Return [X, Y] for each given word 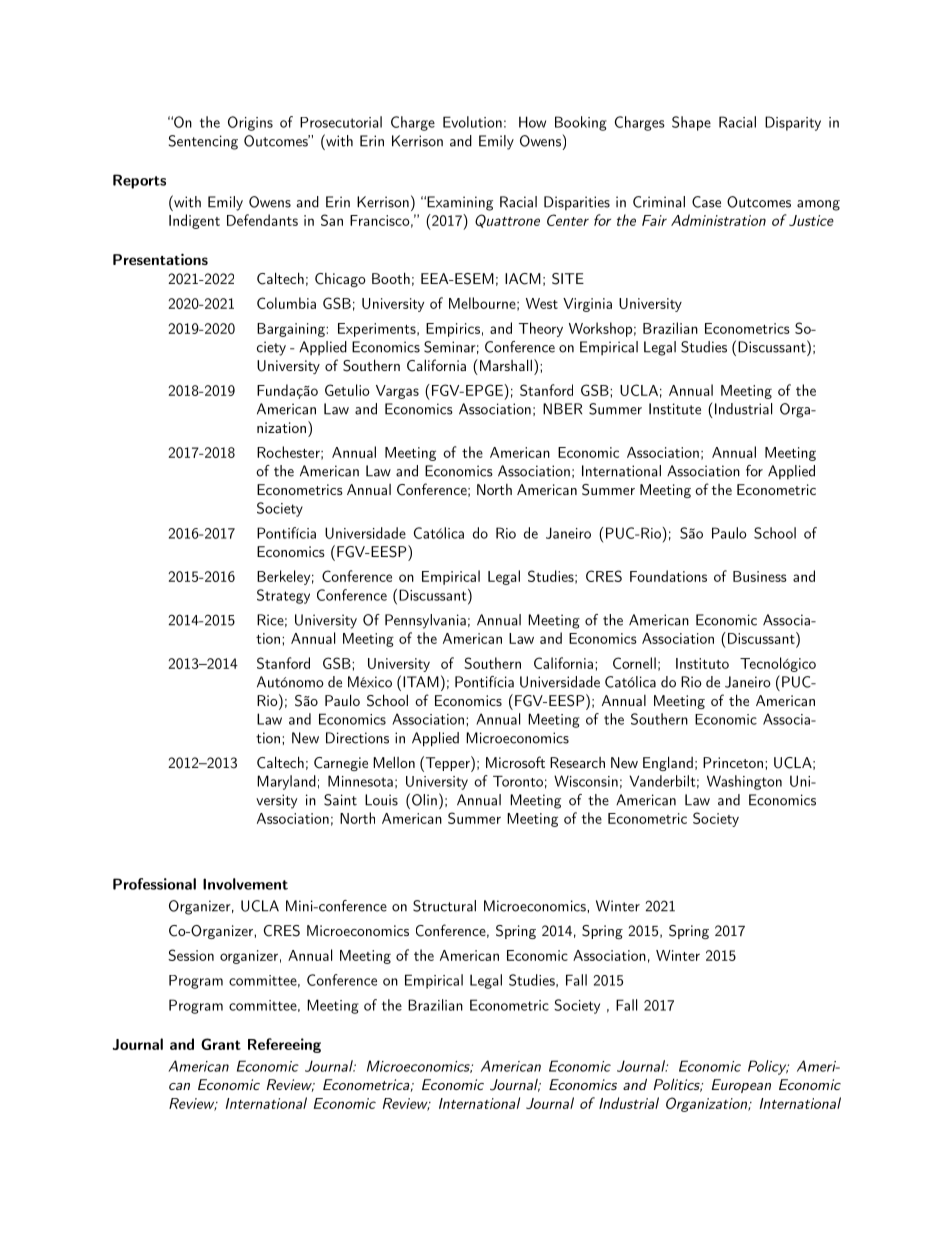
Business [760, 576]
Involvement [245, 884]
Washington [744, 782]
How [532, 122]
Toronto [518, 781]
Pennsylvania [425, 621]
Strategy [283, 596]
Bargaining [292, 330]
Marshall [504, 365]
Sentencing [203, 142]
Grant [221, 1044]
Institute [675, 409]
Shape [691, 123]
